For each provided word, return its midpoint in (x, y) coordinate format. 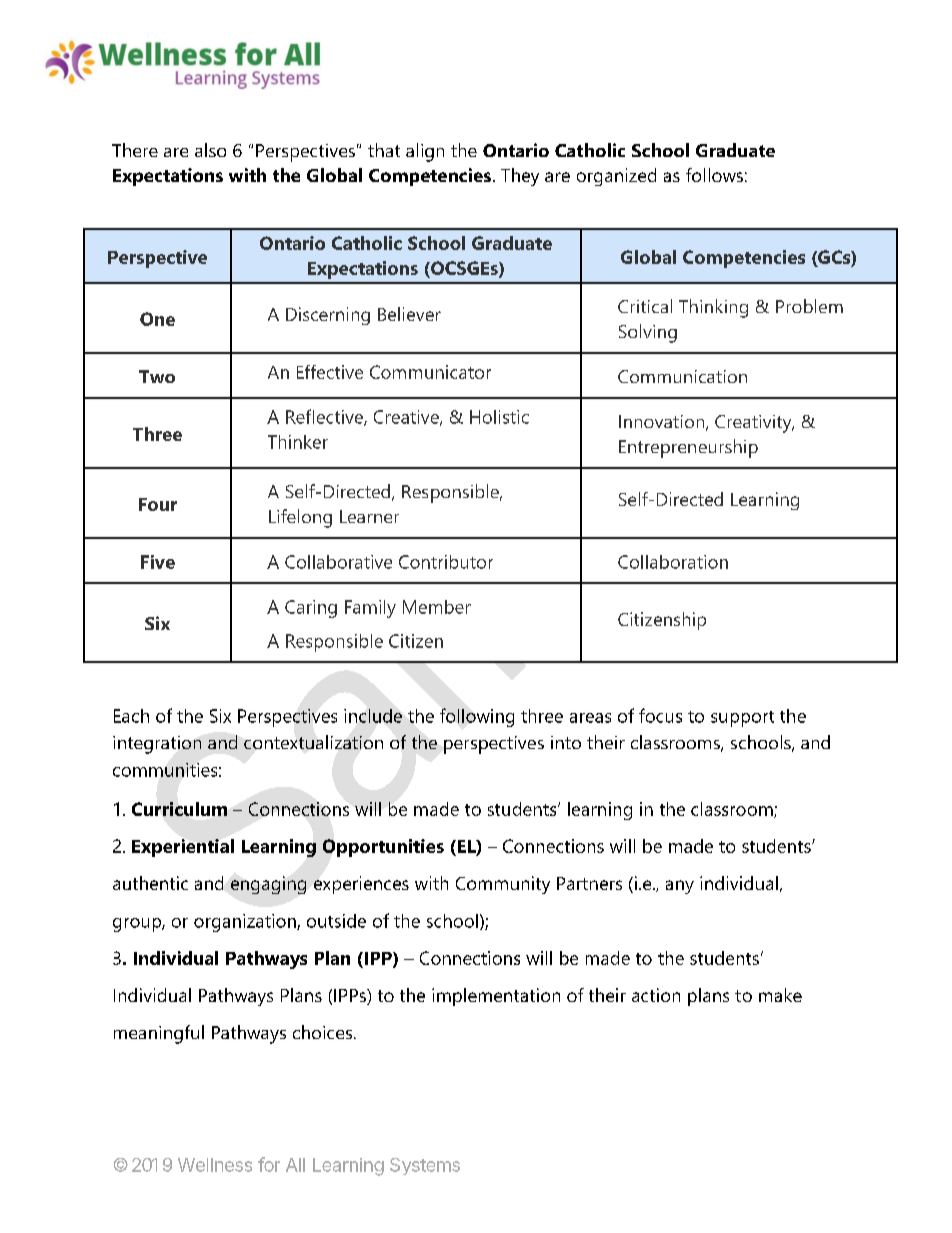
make (780, 995)
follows (714, 175)
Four (158, 504)
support (742, 719)
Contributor (446, 562)
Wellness (215, 1165)
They (520, 177)
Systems (425, 1166)
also (210, 150)
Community (503, 885)
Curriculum (179, 809)
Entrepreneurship (688, 448)
